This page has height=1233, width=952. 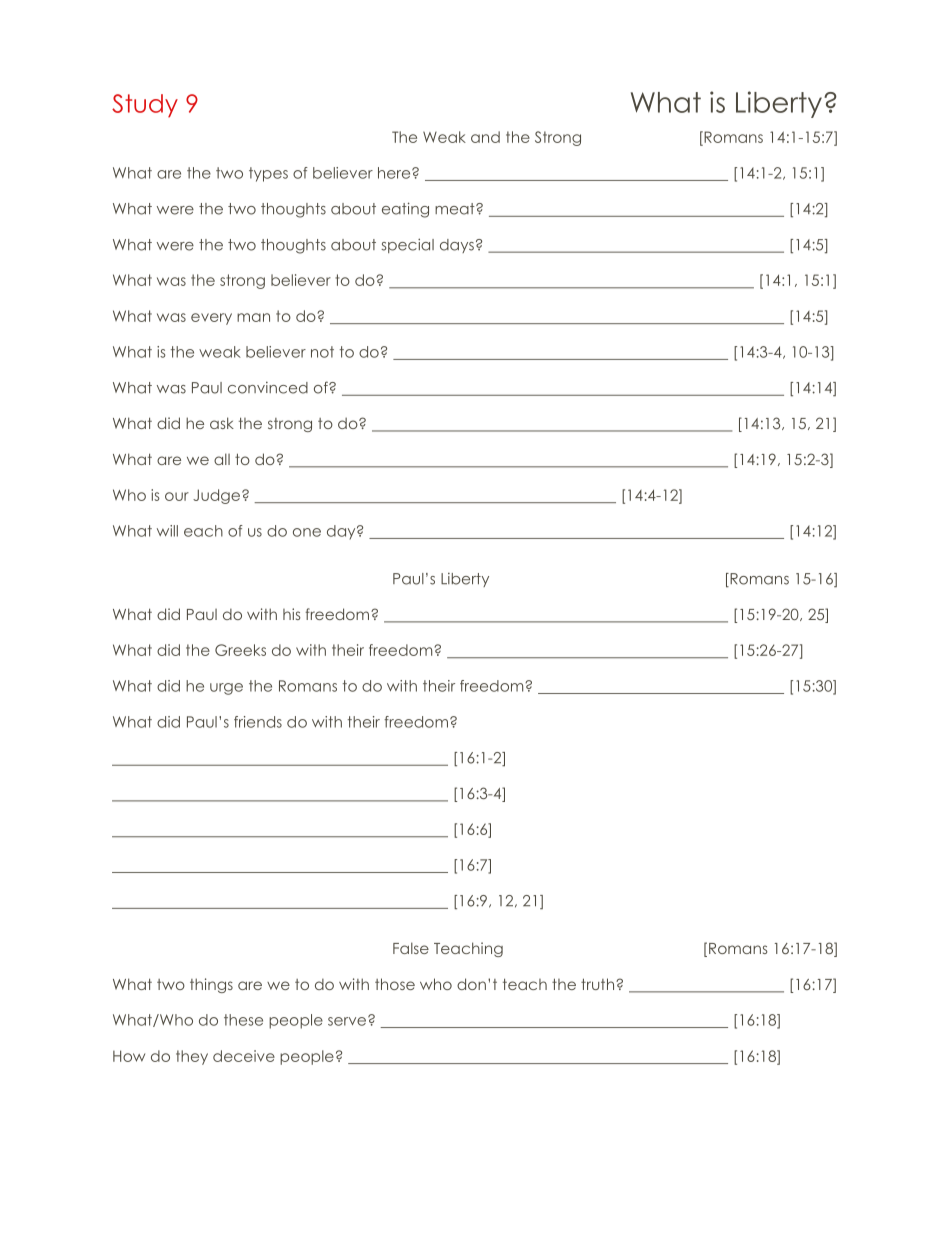 What do you see at coordinates (145, 106) in the page?
I see `Study` at bounding box center [145, 106].
